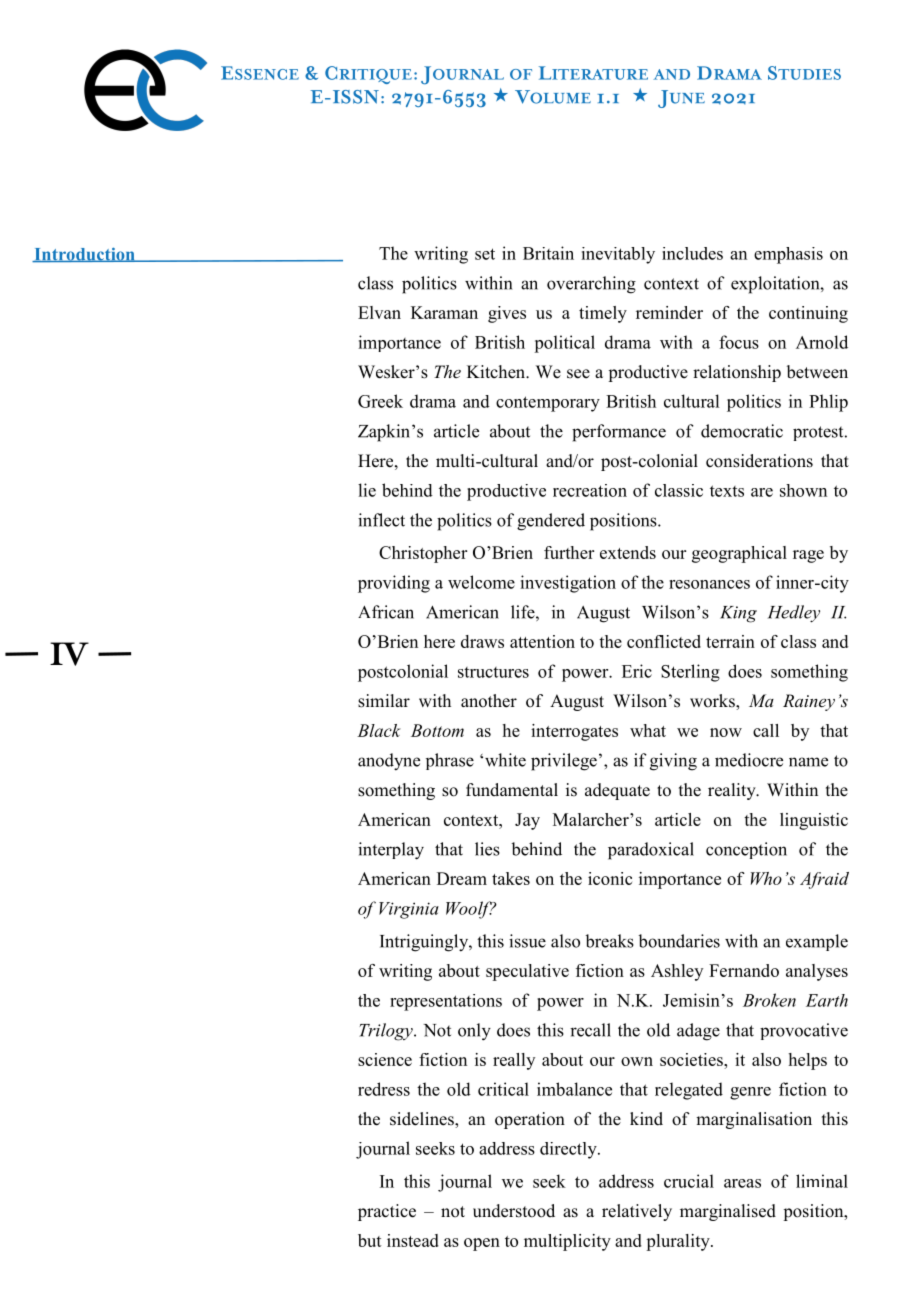  Describe the element at coordinates (692, 253) in the screenshot. I see `includes` at that location.
